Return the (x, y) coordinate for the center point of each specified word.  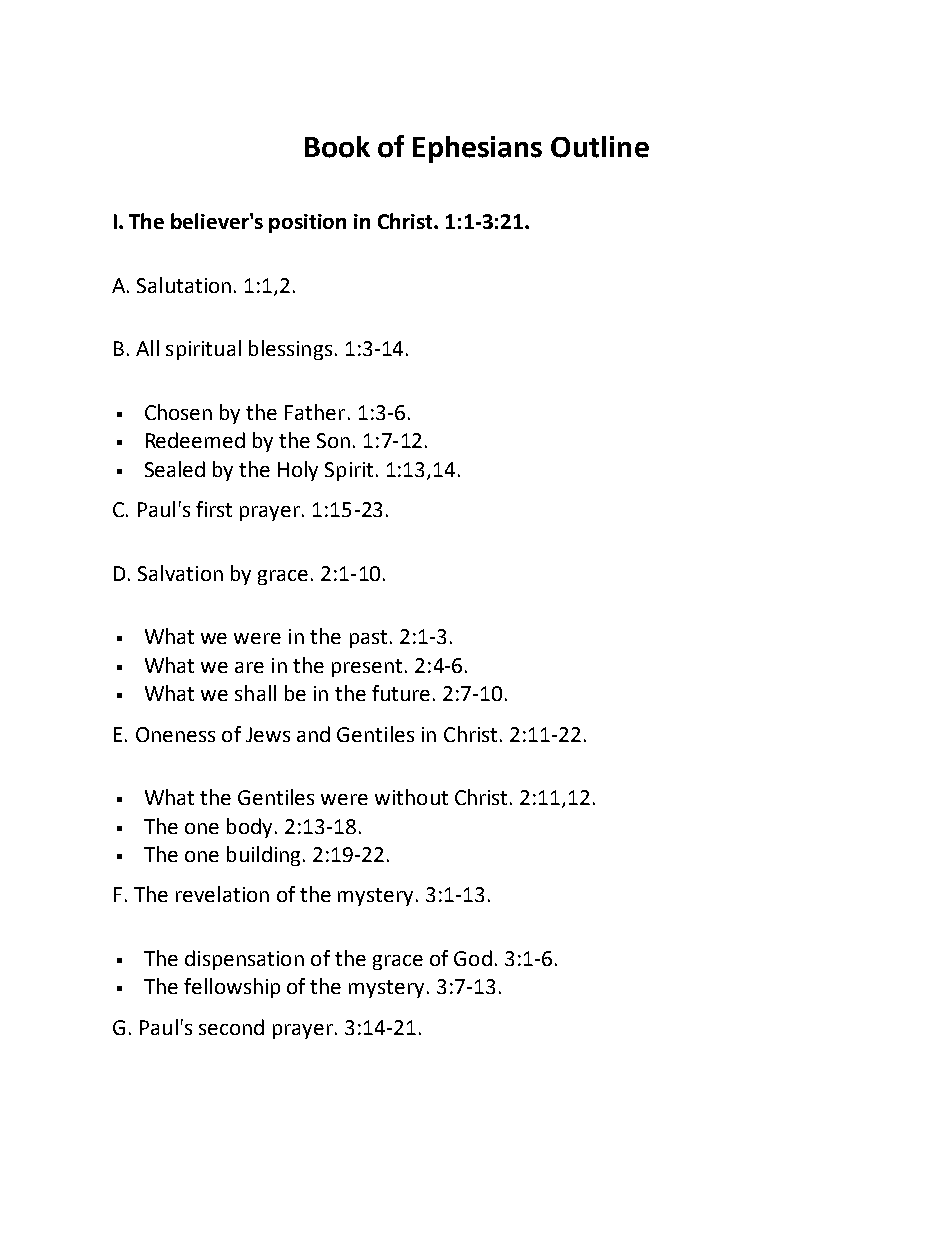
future (401, 693)
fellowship (232, 988)
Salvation (180, 573)
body (249, 828)
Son (333, 440)
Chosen (178, 412)
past (368, 639)
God (473, 958)
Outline (600, 147)
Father (315, 412)
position (307, 223)
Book (337, 147)
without (411, 797)
